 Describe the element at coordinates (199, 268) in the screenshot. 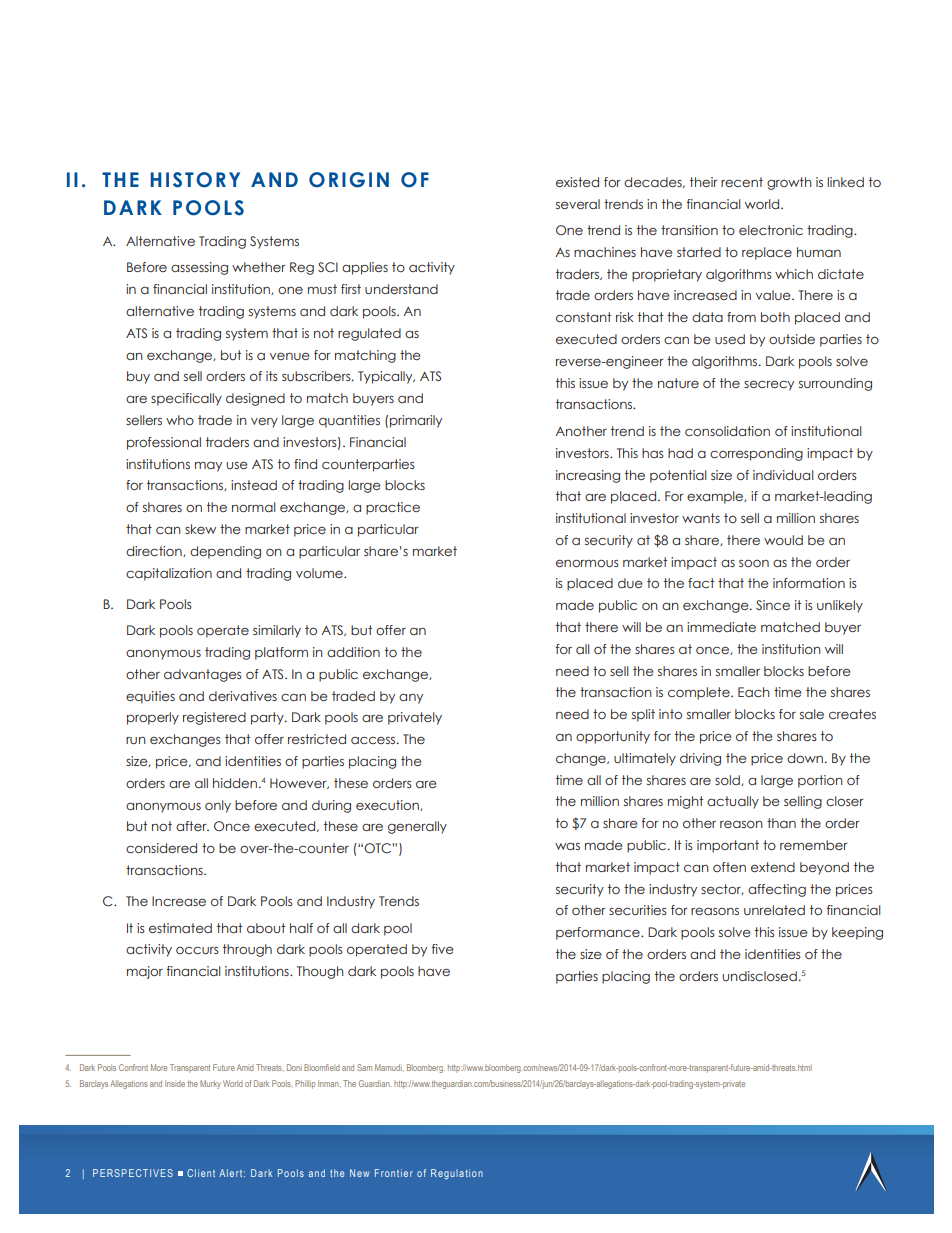

I see `assessing` at that location.
